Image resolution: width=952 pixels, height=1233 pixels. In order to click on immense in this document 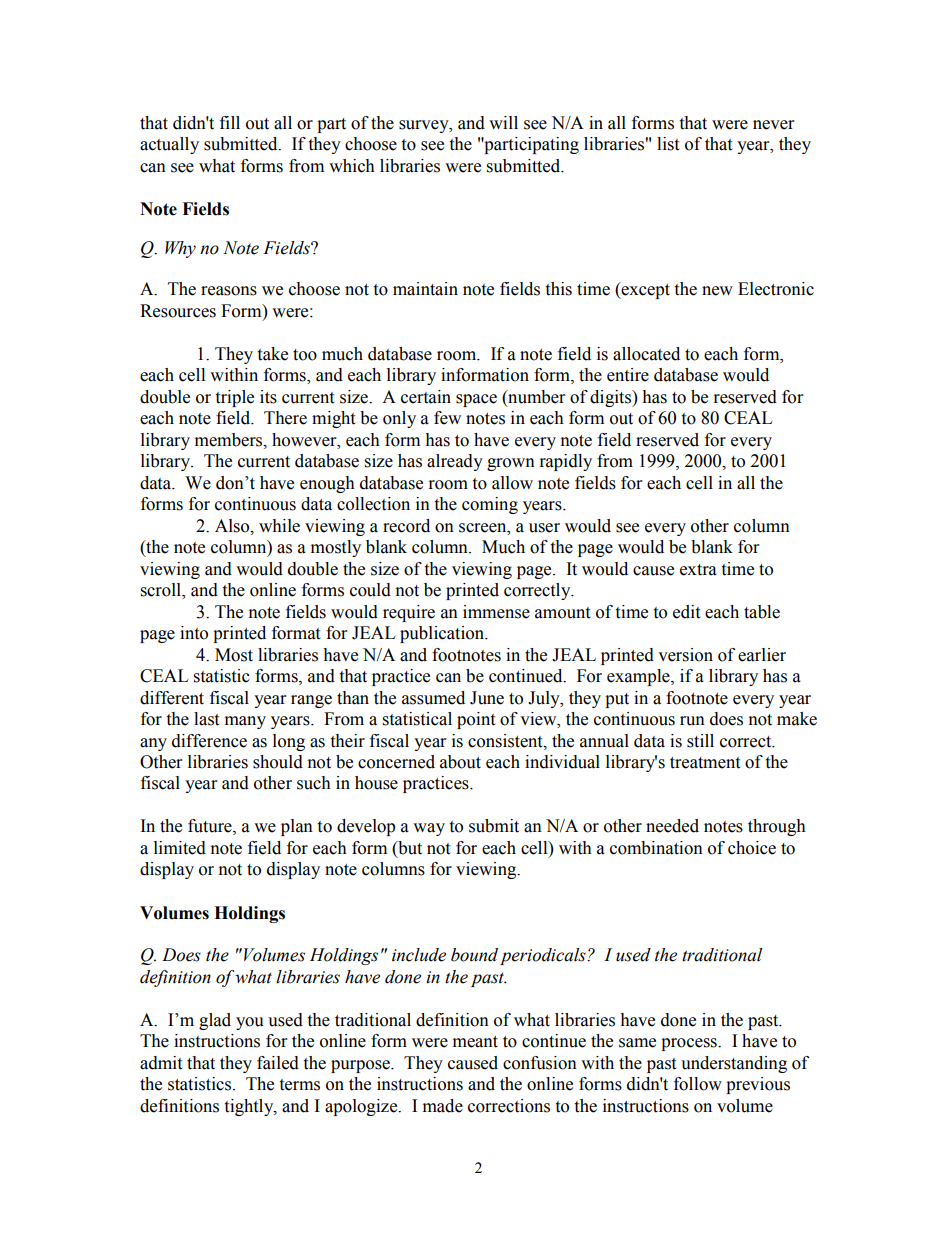, I will do `click(496, 612)`.
